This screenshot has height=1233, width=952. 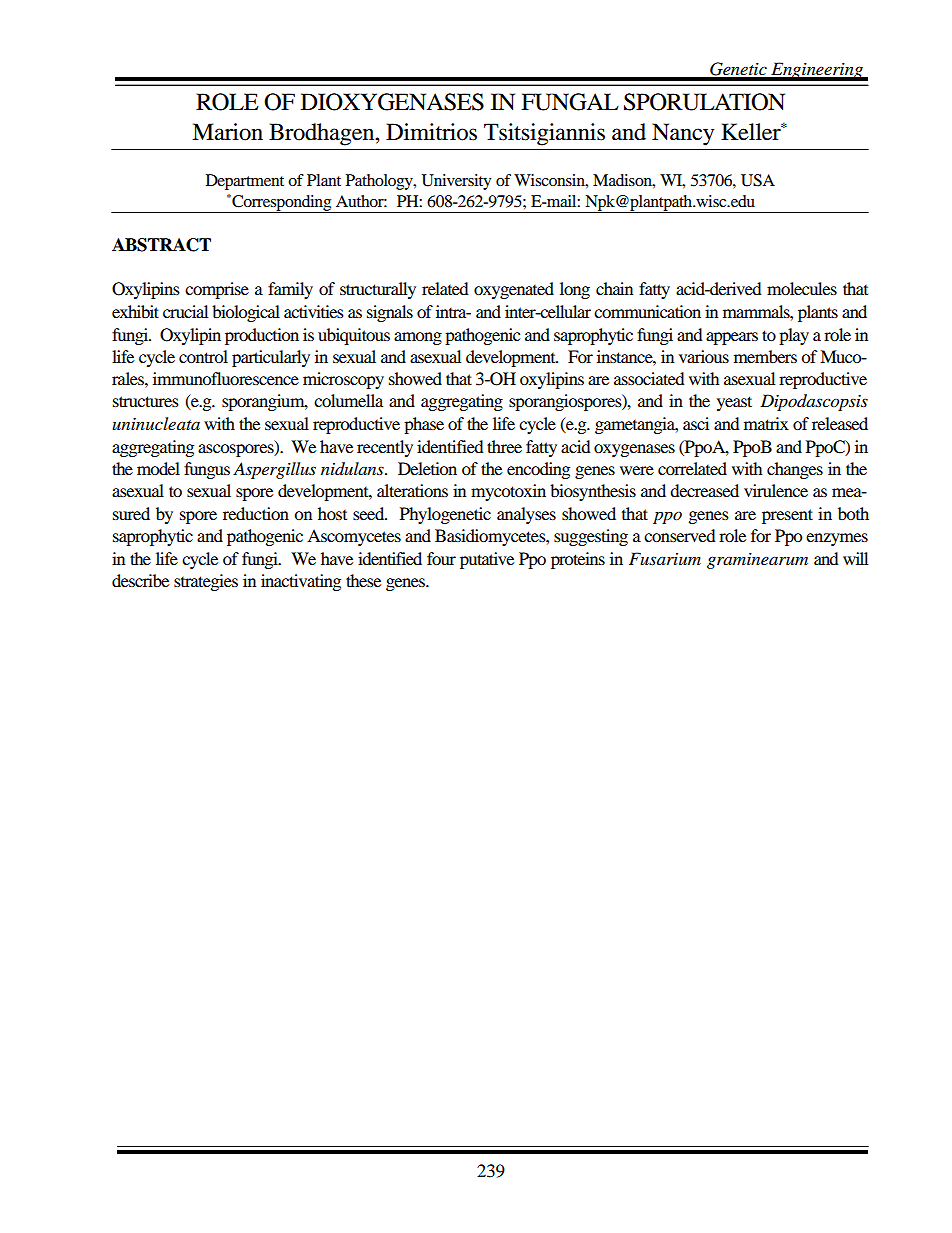 I want to click on Marion, so click(x=227, y=132).
